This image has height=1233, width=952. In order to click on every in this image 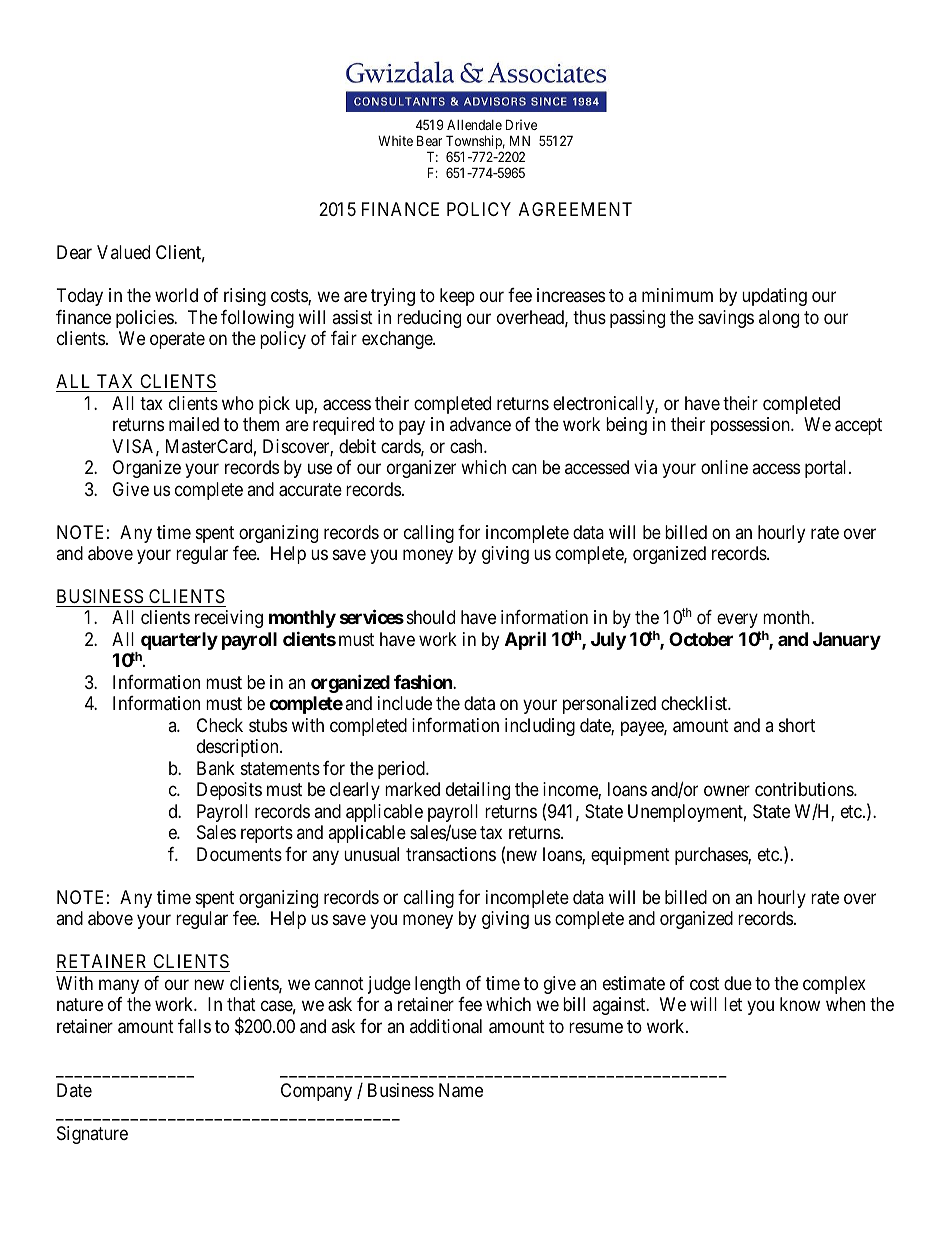, I will do `click(738, 623)`.
